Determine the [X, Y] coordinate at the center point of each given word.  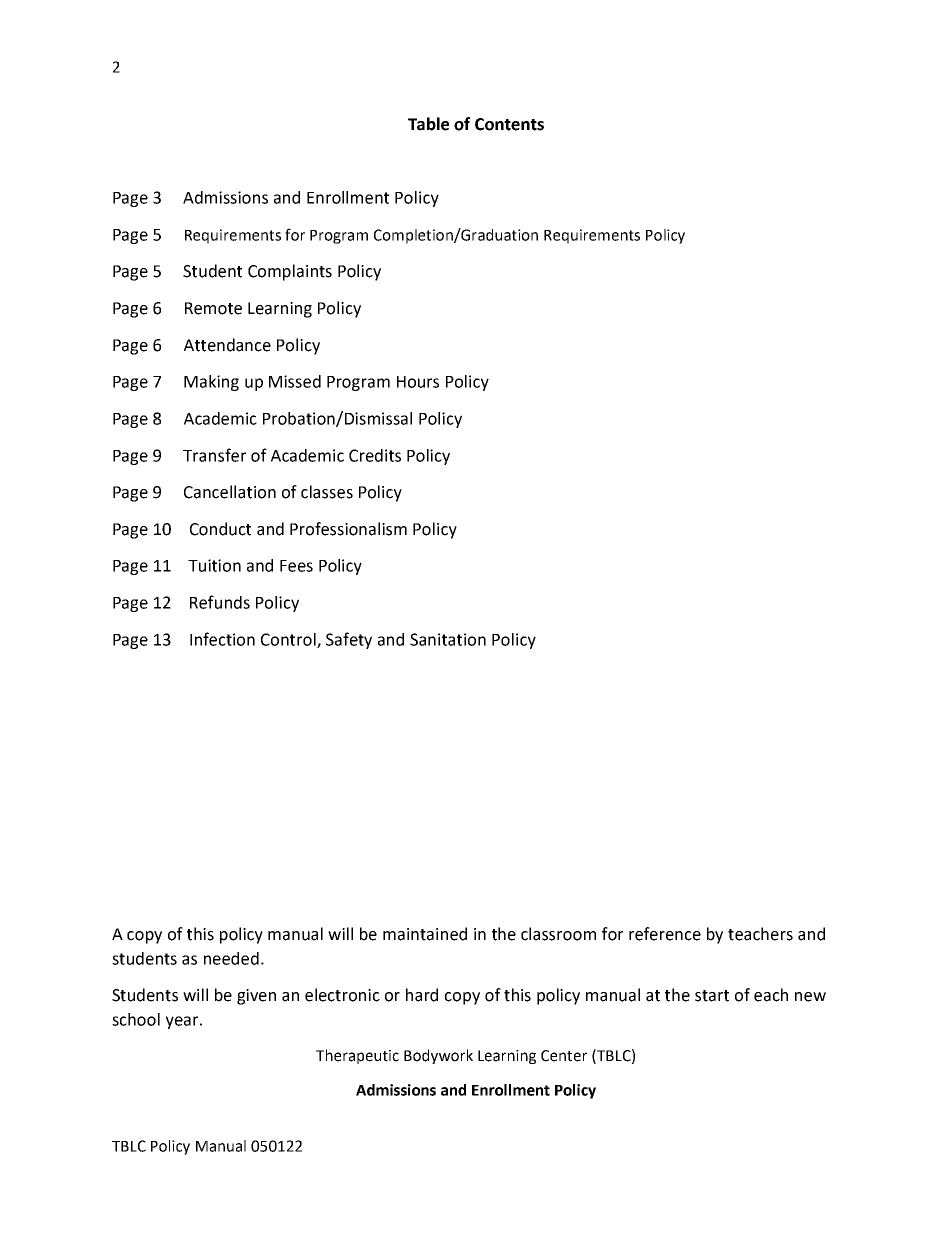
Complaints [290, 272]
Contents [509, 124]
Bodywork [438, 1056]
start [712, 996]
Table [428, 124]
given [256, 997]
